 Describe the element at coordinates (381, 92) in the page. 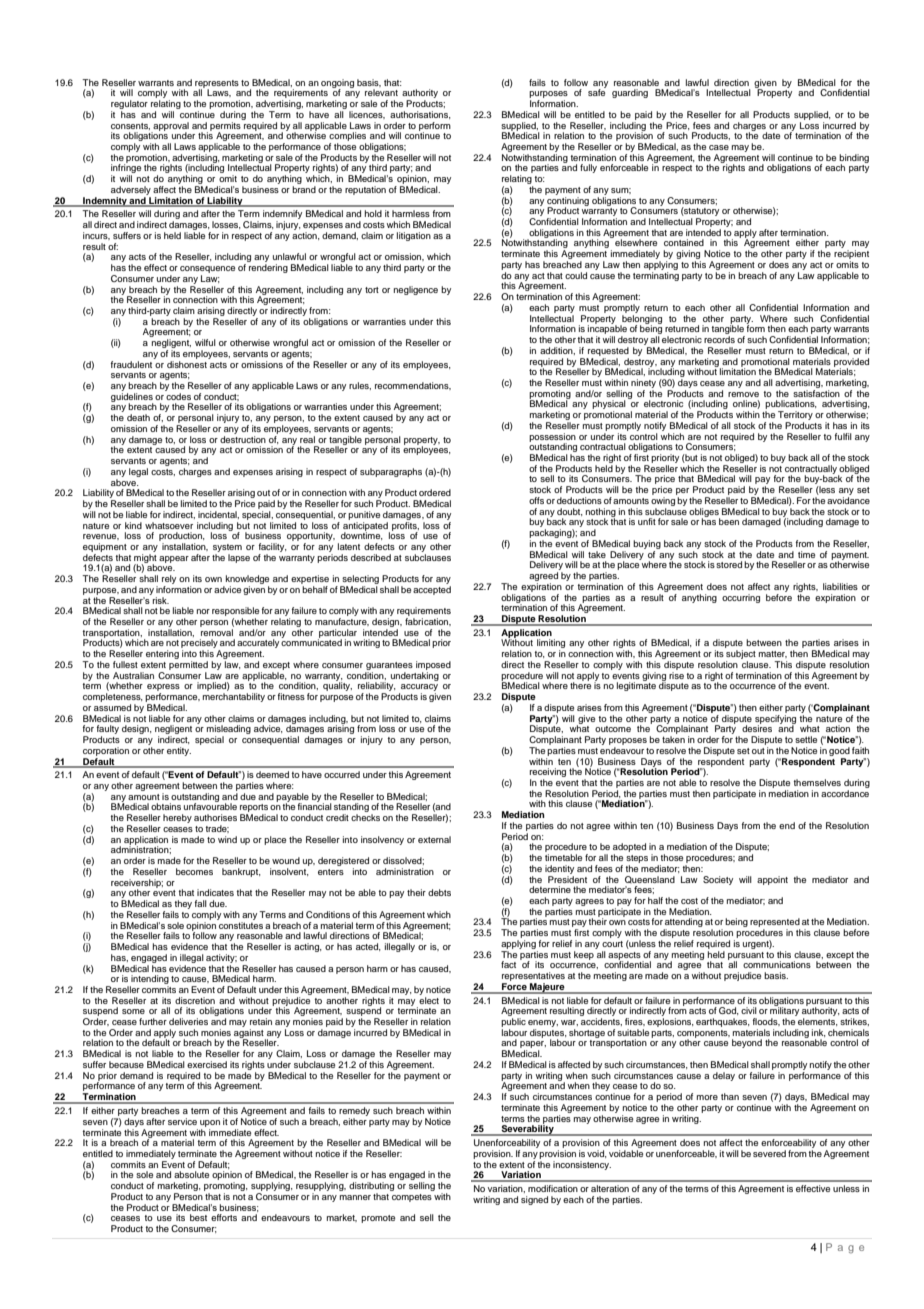

I see `relevant` at that location.
